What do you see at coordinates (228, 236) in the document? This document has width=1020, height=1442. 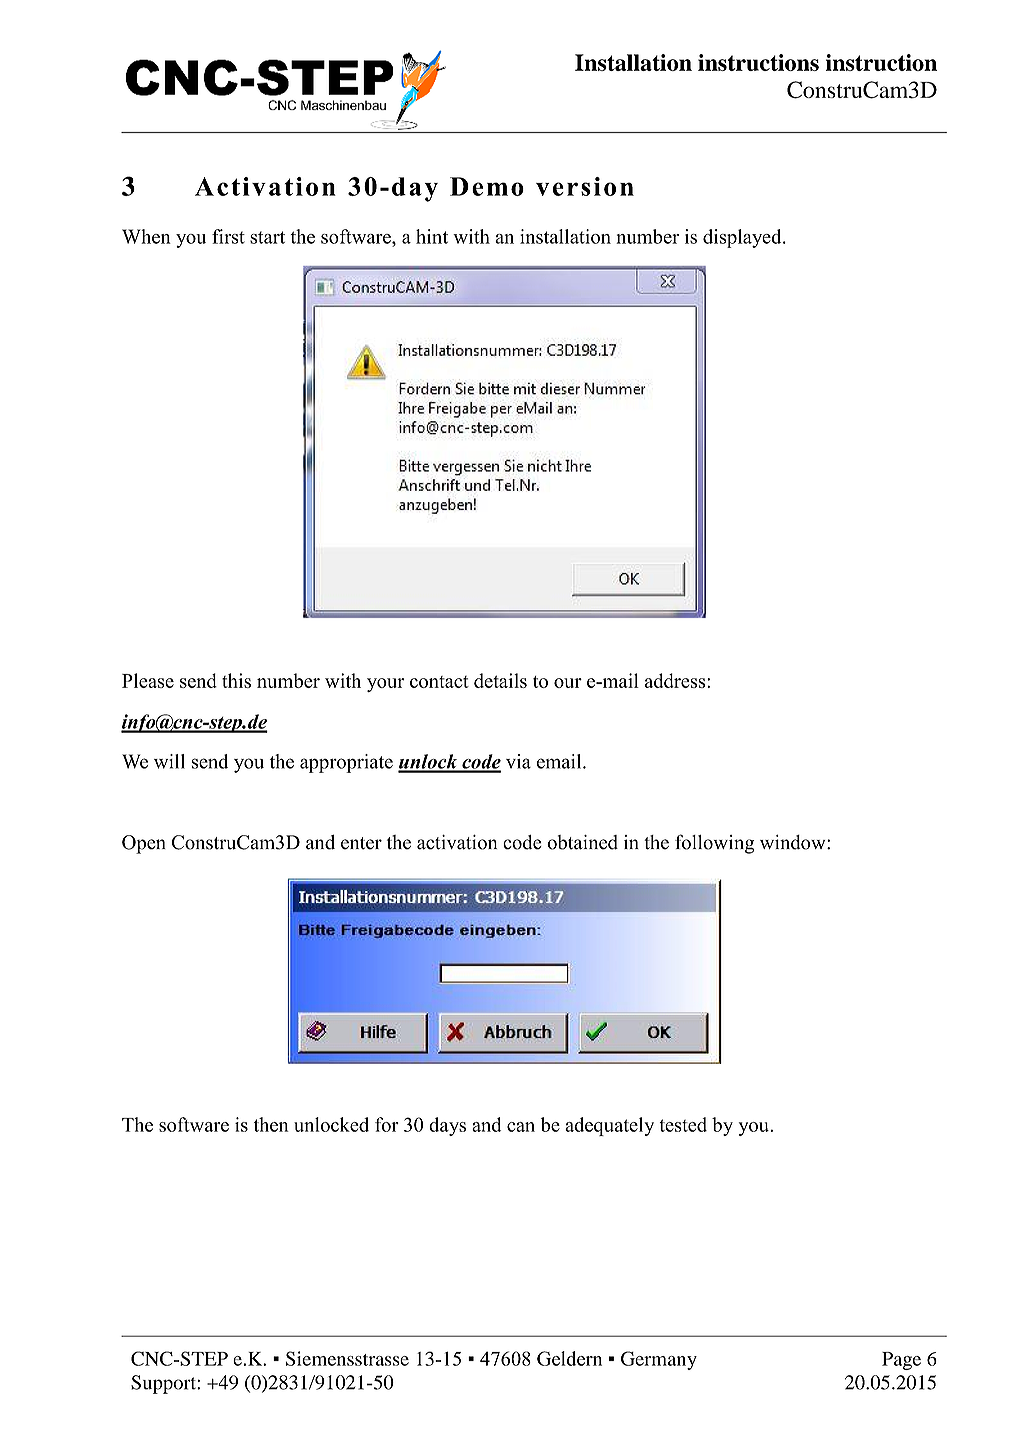 I see `first` at bounding box center [228, 236].
